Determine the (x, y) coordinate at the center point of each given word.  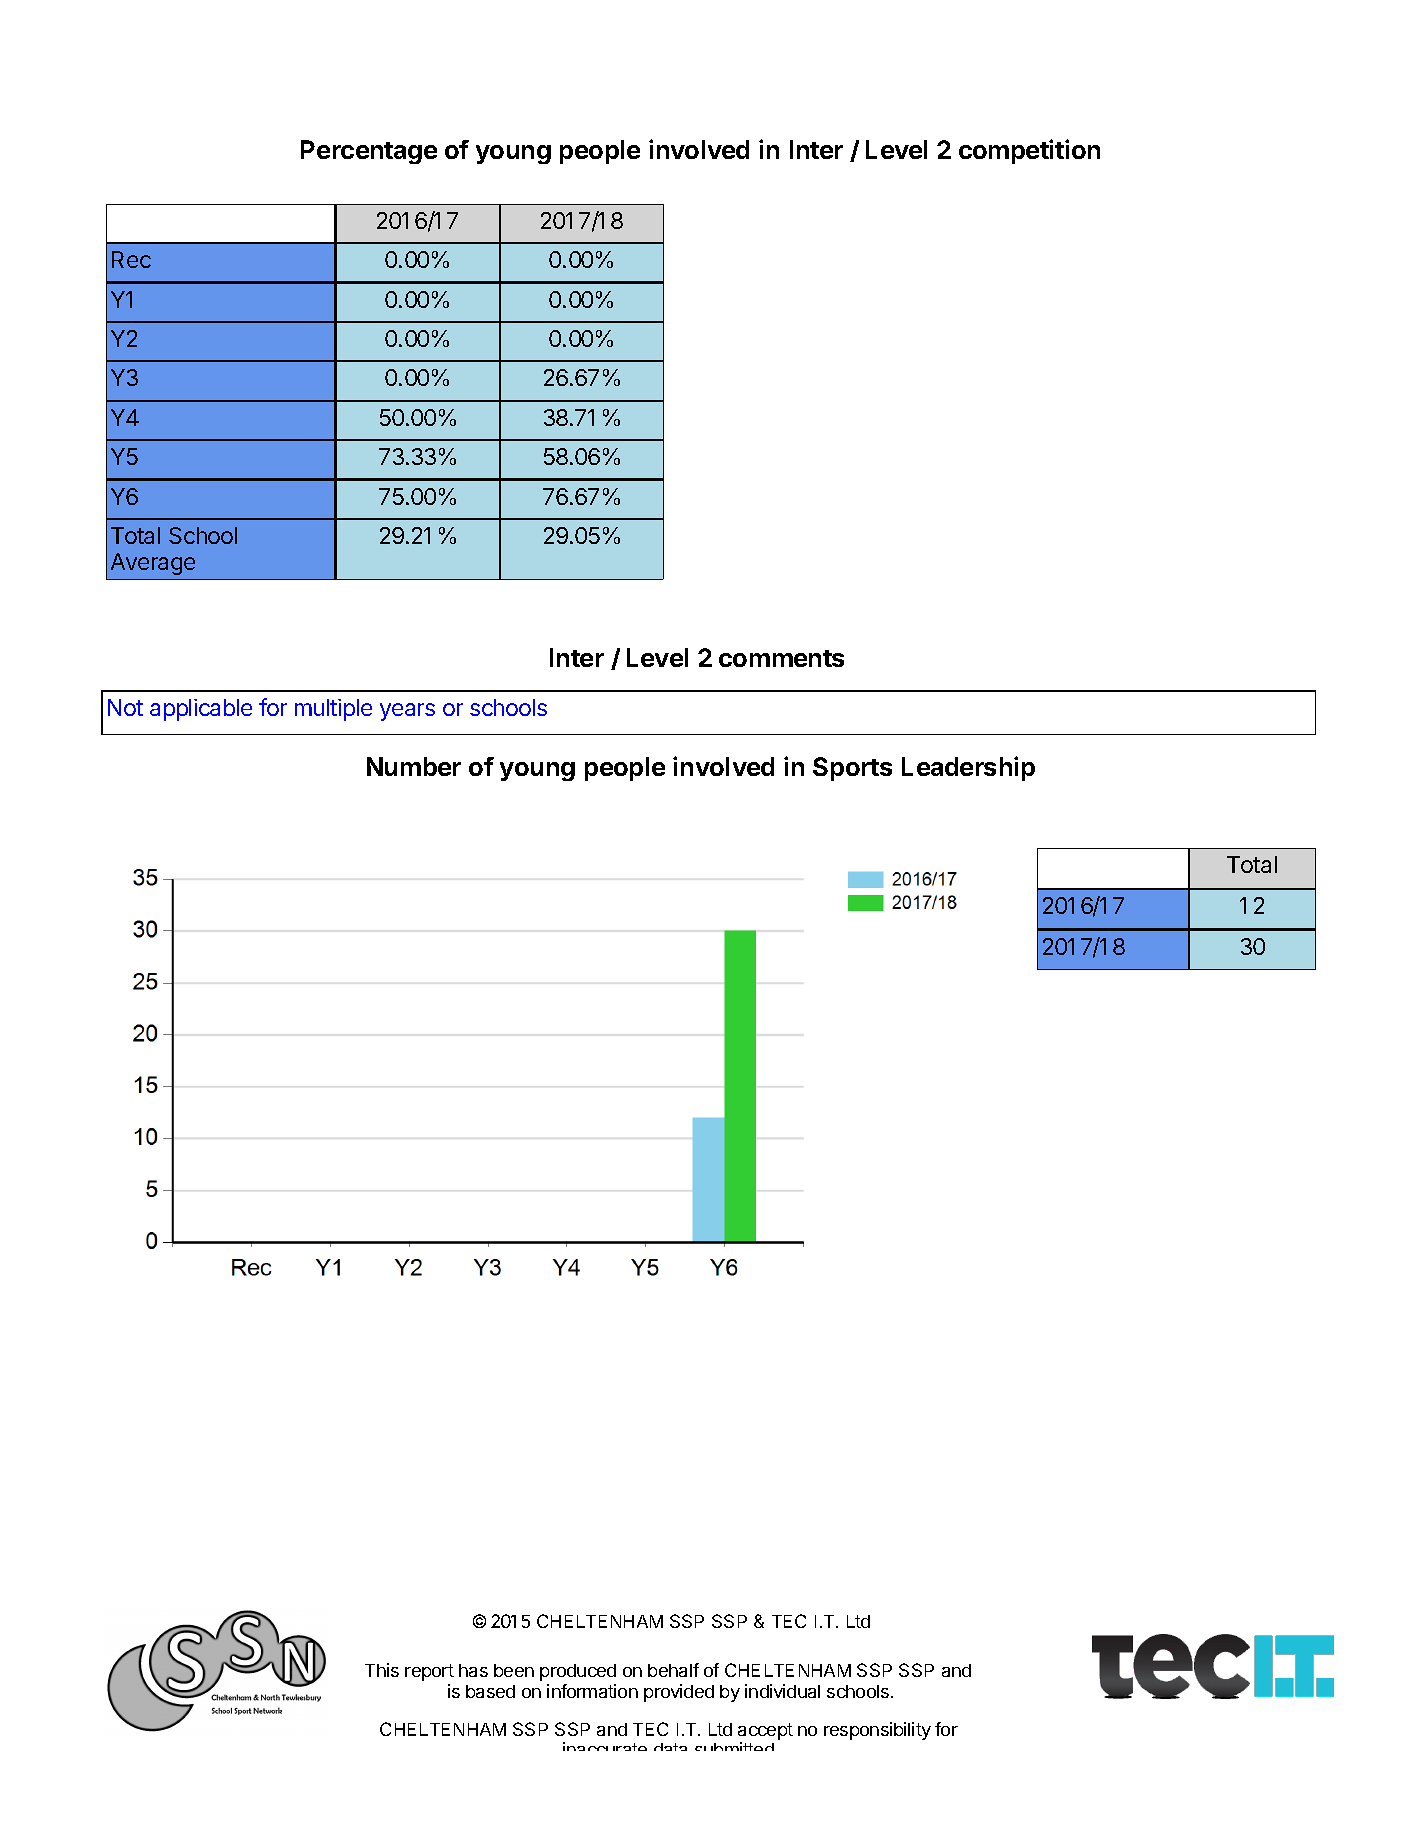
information (592, 1691)
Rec (131, 259)
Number (414, 766)
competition (1029, 151)
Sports (852, 769)
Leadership (968, 768)
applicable (201, 710)
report (429, 1672)
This (382, 1670)
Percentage (369, 152)
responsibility (877, 1731)
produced (578, 1672)
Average (153, 564)
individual (782, 1691)
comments (781, 658)
